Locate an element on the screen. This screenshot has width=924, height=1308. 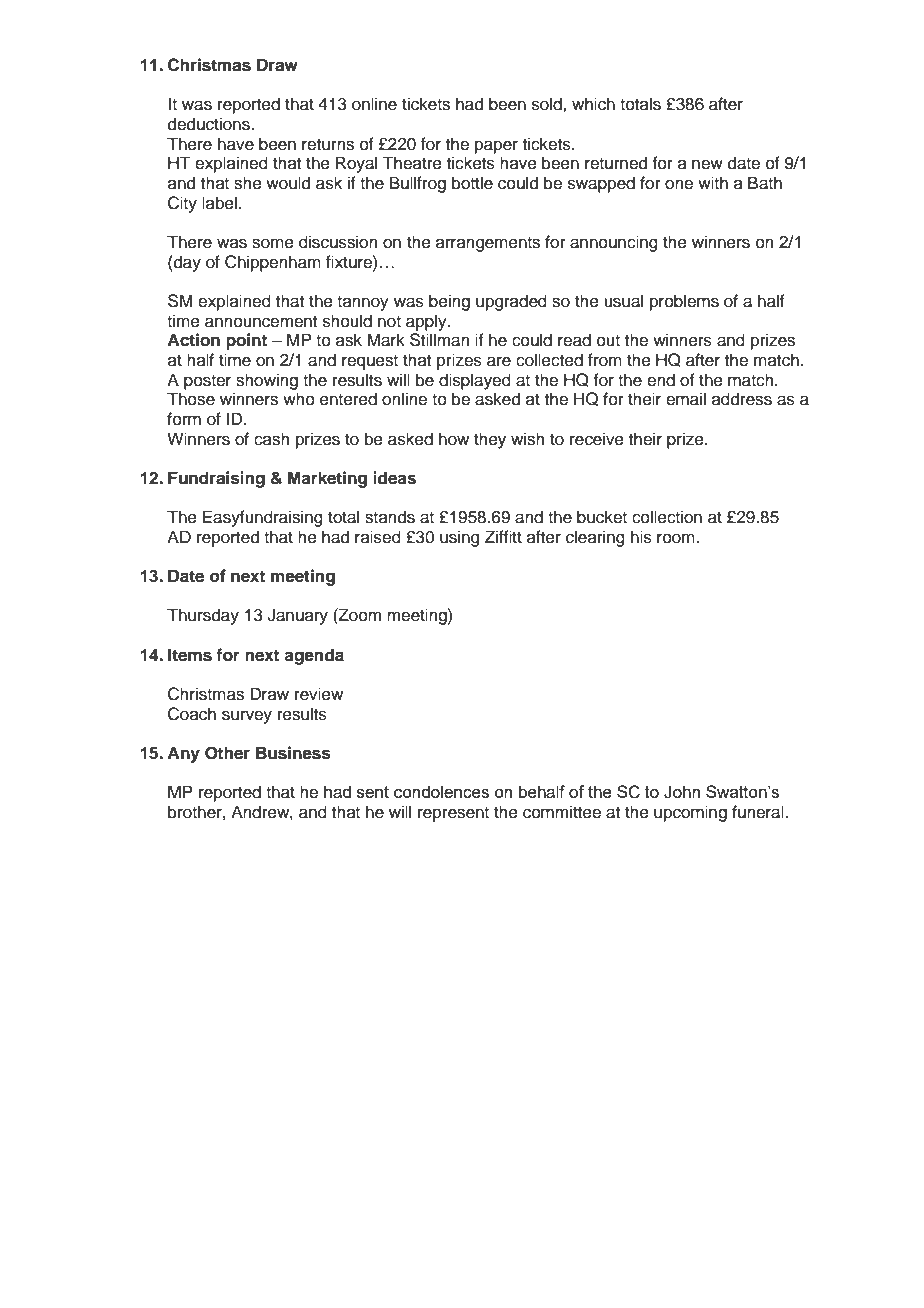
paper is located at coordinates (496, 147).
